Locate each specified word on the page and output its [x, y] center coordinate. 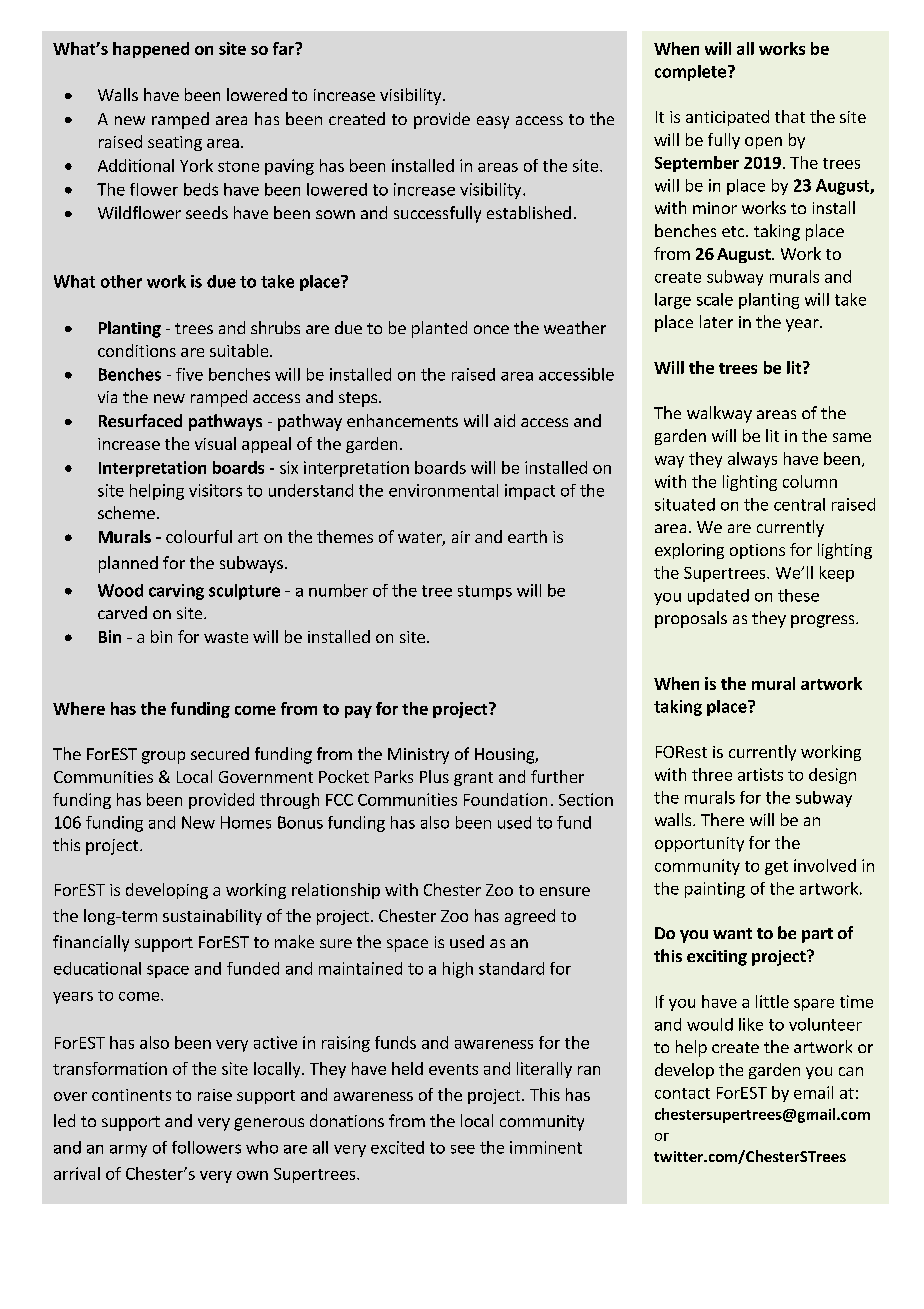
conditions [137, 350]
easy [493, 122]
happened [151, 50]
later [716, 321]
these [798, 595]
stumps [485, 592]
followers [206, 1147]
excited [397, 1147]
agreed [530, 917]
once [491, 329]
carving [176, 592]
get [776, 868]
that [790, 116]
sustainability [212, 917]
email [813, 1092]
